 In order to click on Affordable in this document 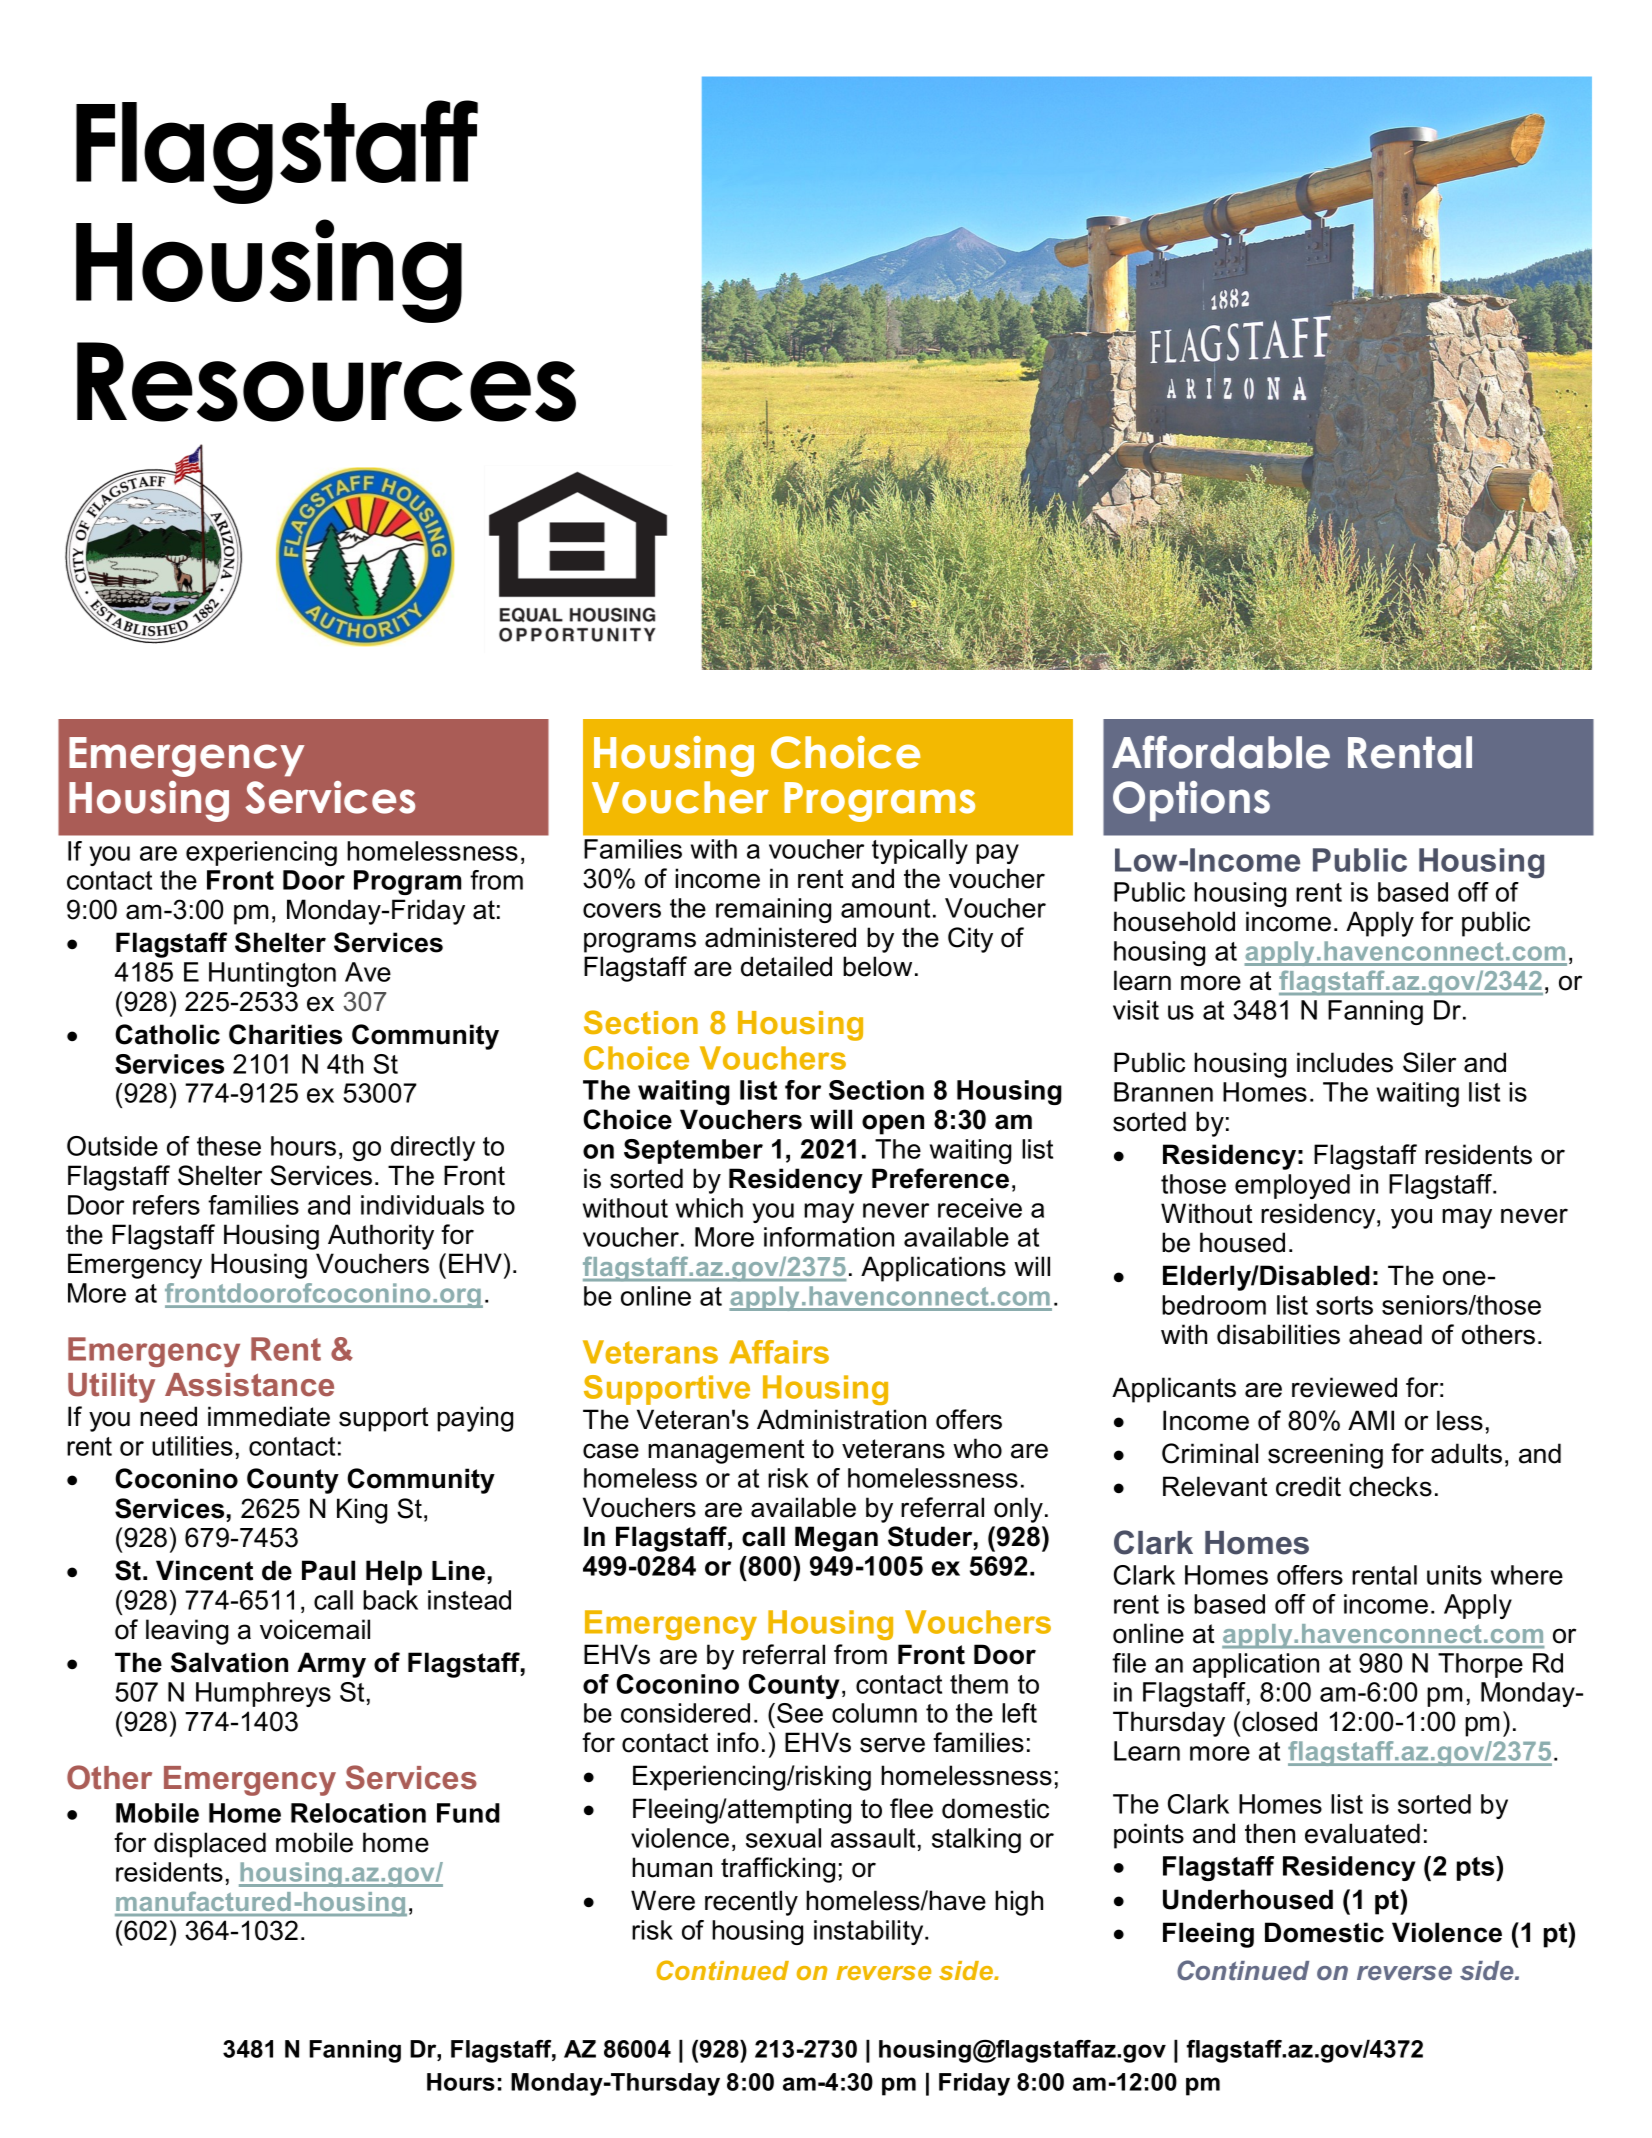, I will do `click(1221, 752)`.
